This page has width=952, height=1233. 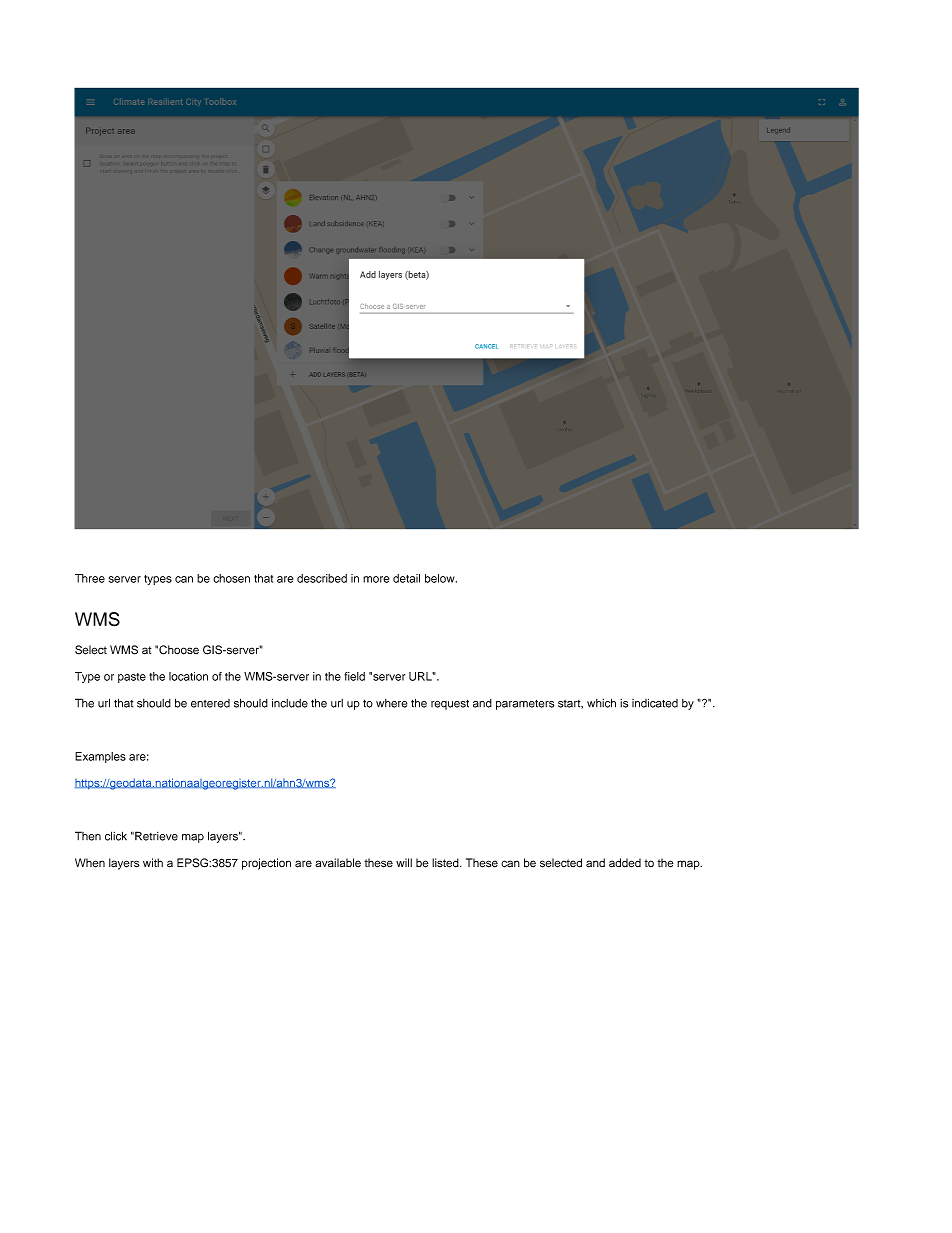 What do you see at coordinates (406, 578) in the page?
I see `detail` at bounding box center [406, 578].
